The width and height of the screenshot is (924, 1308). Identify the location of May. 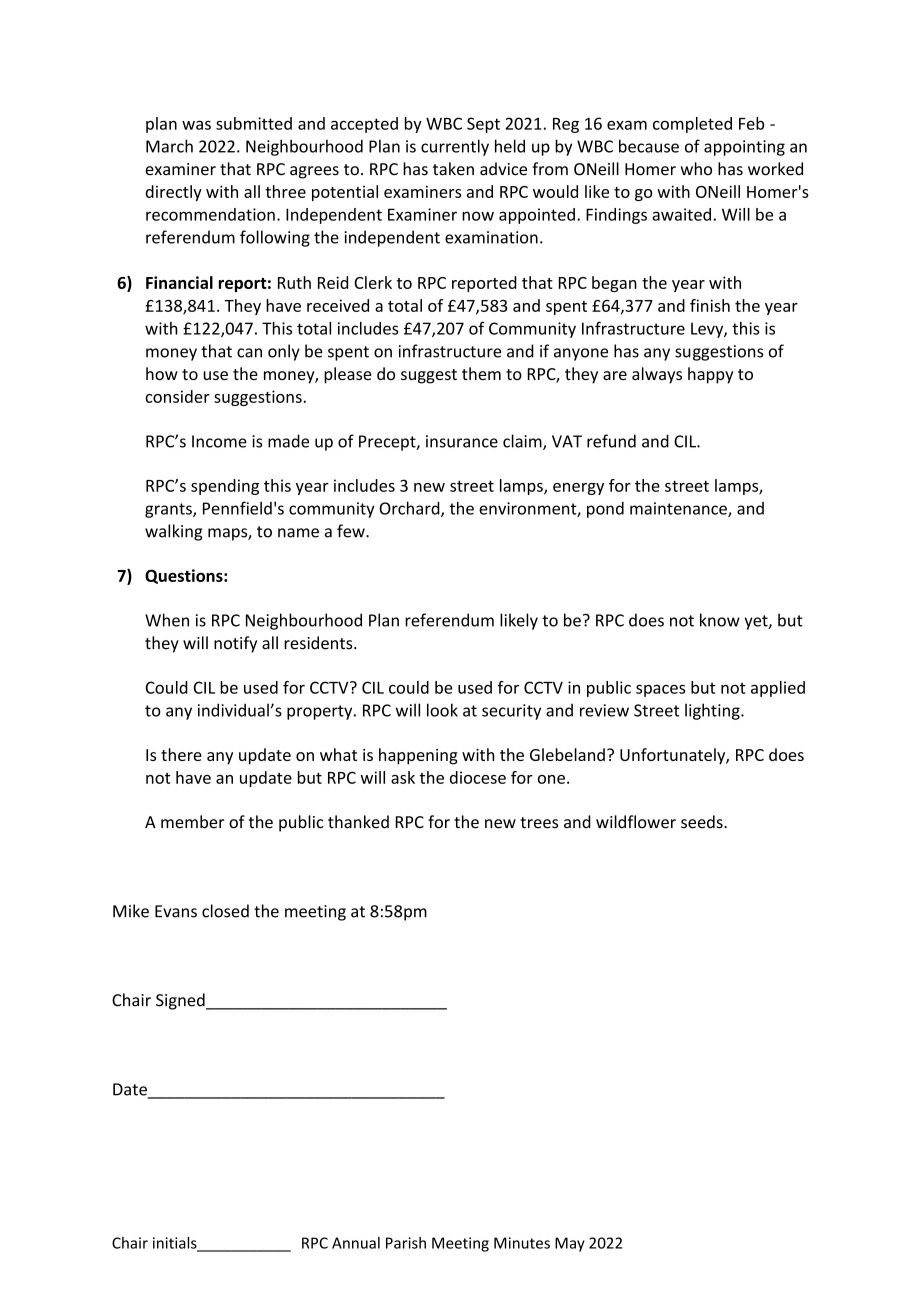
(570, 1244).
